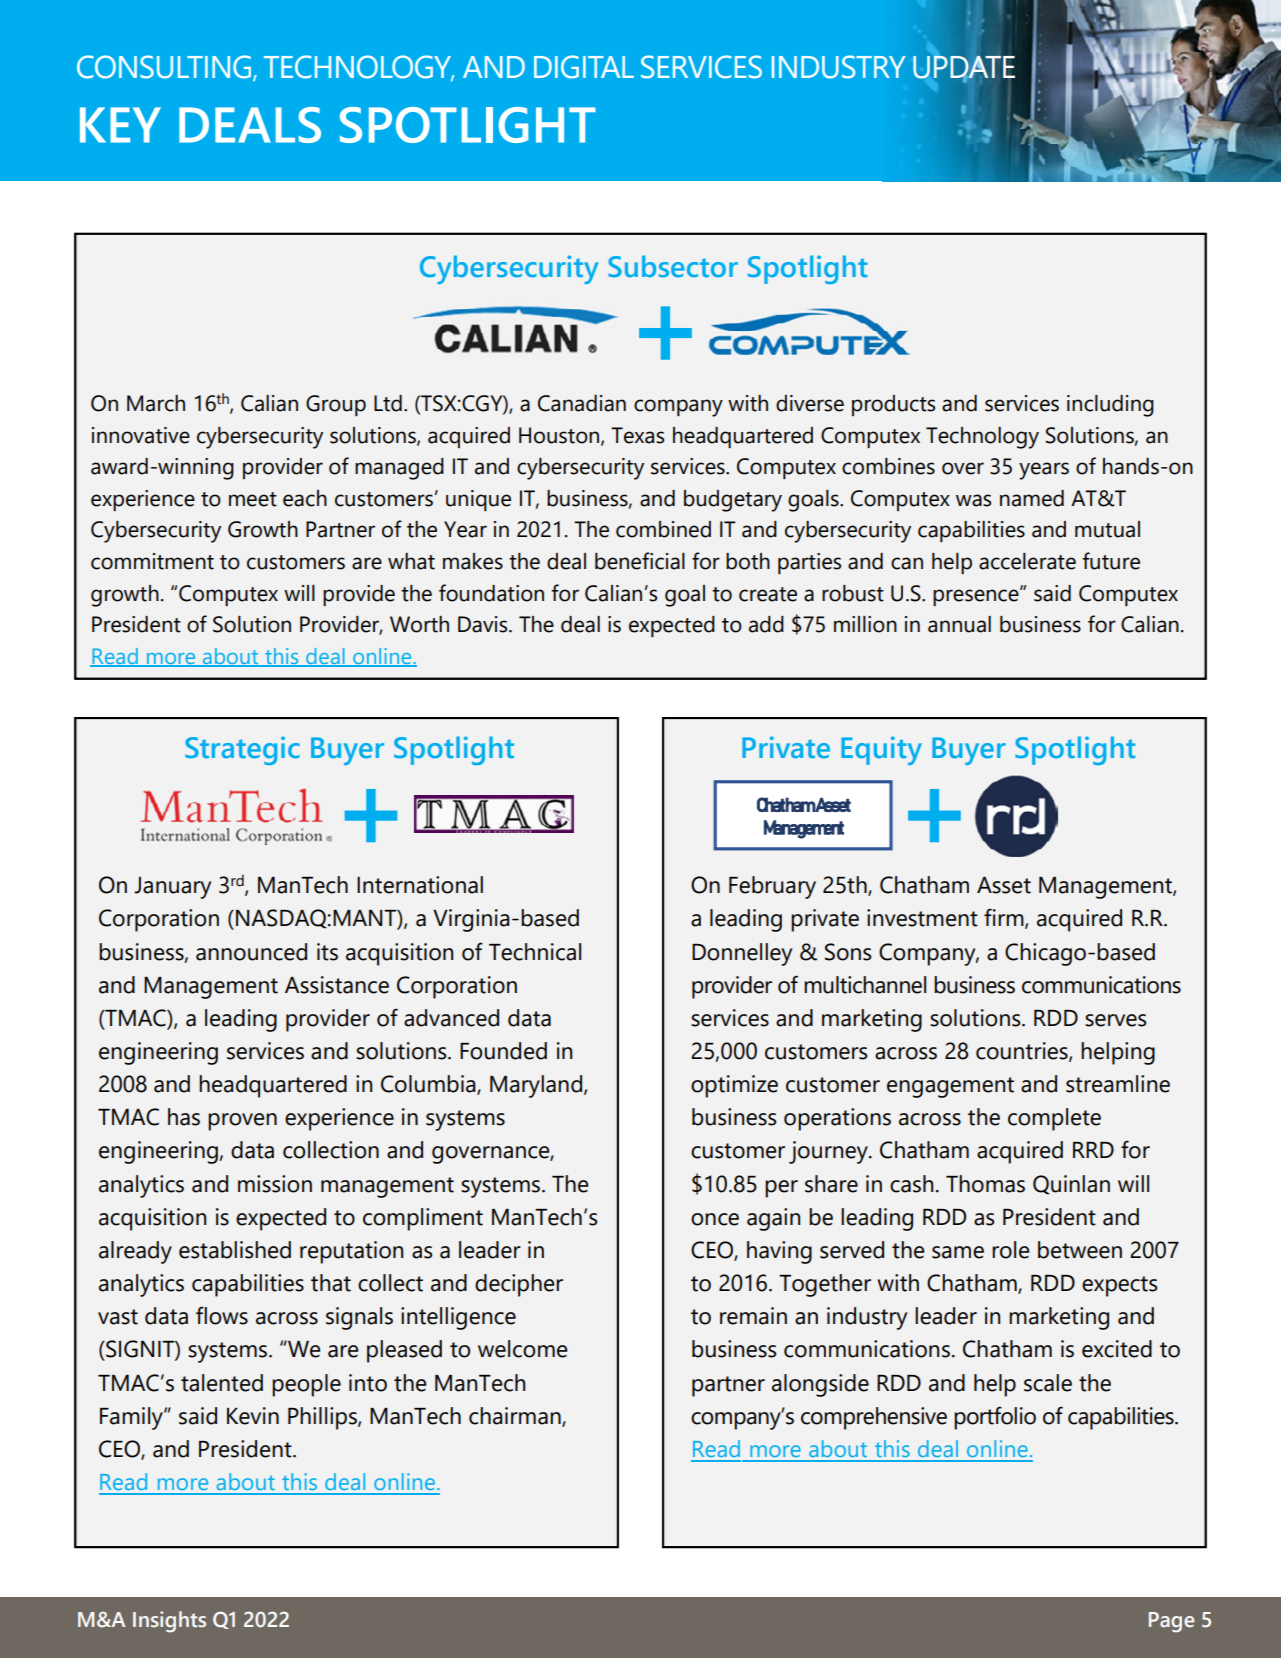 This screenshot has height=1658, width=1281. Describe the element at coordinates (734, 1086) in the screenshot. I see `optimize` at that location.
